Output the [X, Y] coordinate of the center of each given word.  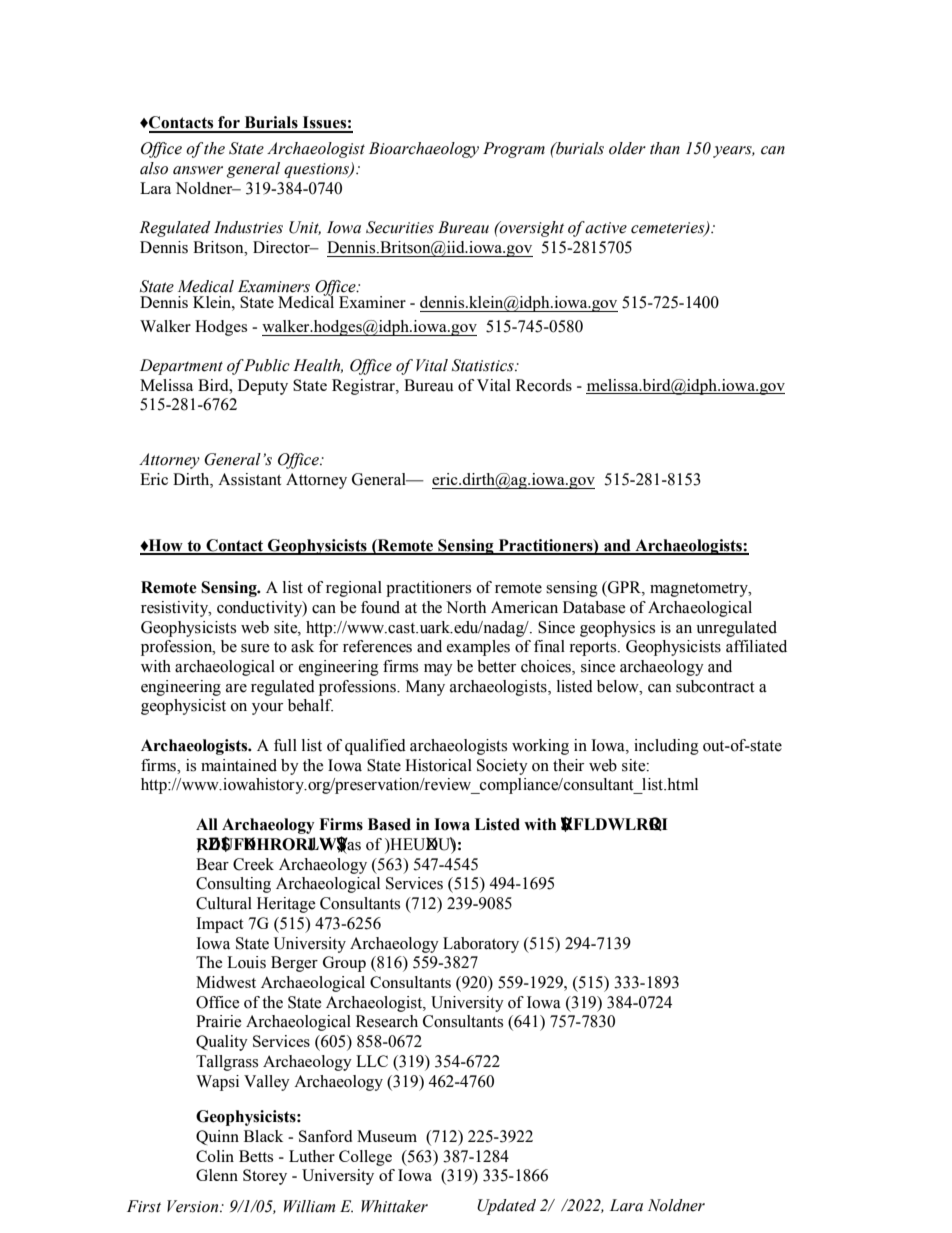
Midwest [226, 982]
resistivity [176, 609]
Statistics [484, 365]
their [568, 765]
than [665, 148]
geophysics [617, 629]
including [666, 747]
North [466, 607]
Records [544, 385]
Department [181, 367]
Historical [438, 765]
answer [198, 170]
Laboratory [481, 945]
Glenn [217, 1175]
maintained [239, 765]
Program [514, 150]
